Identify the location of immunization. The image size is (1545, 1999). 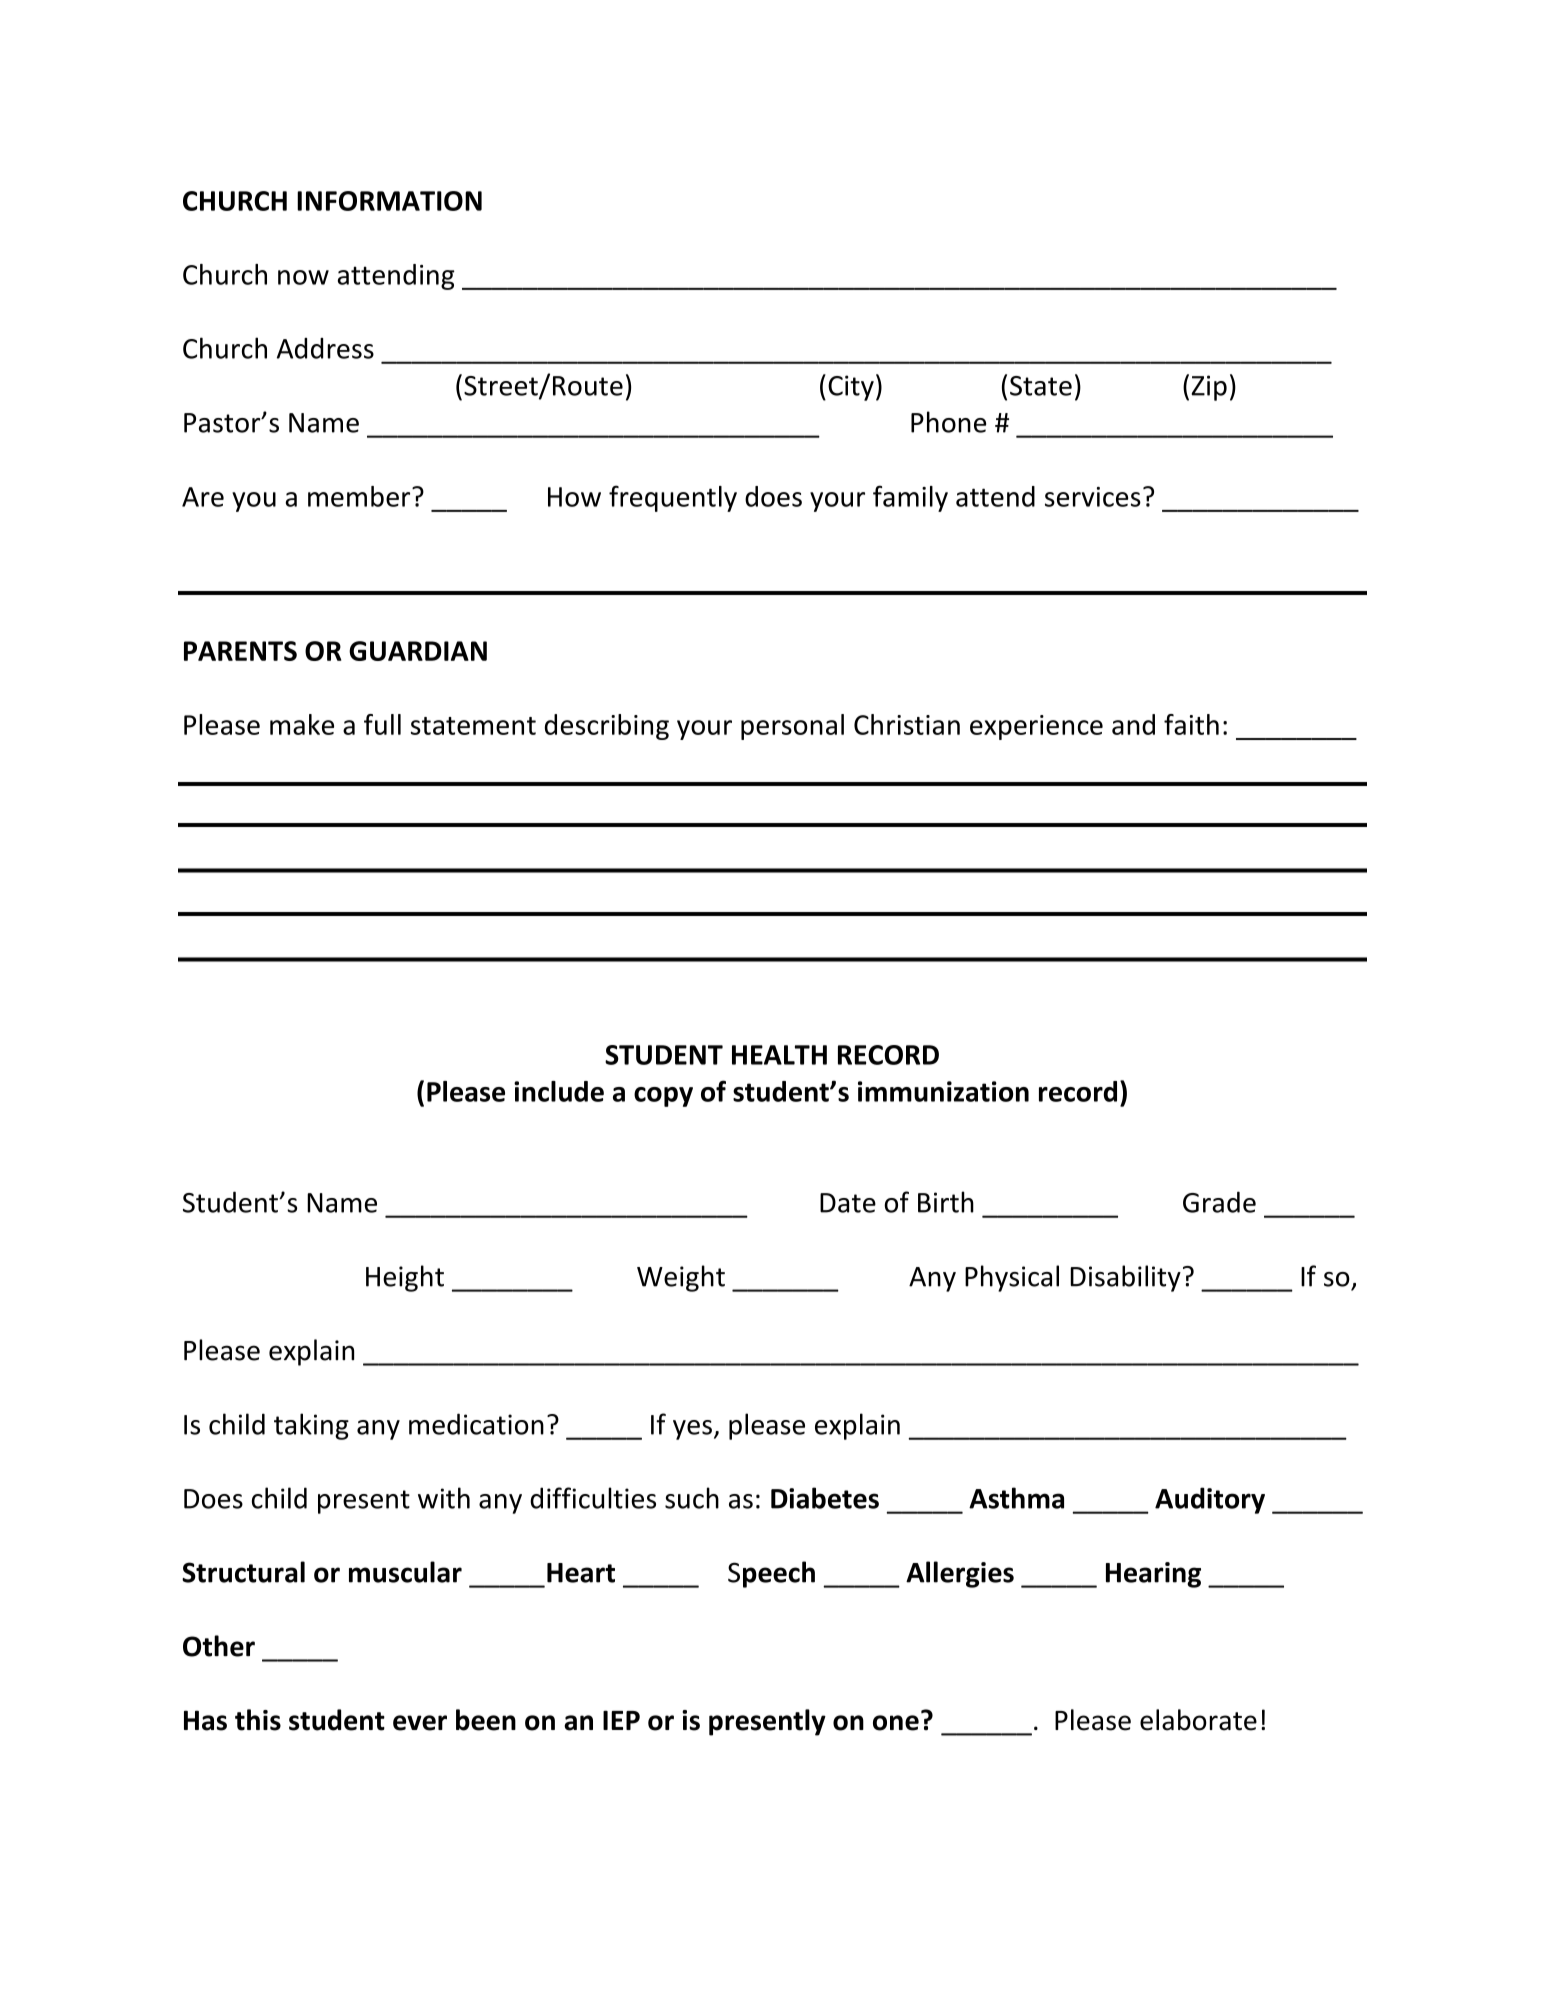
(943, 1091).
